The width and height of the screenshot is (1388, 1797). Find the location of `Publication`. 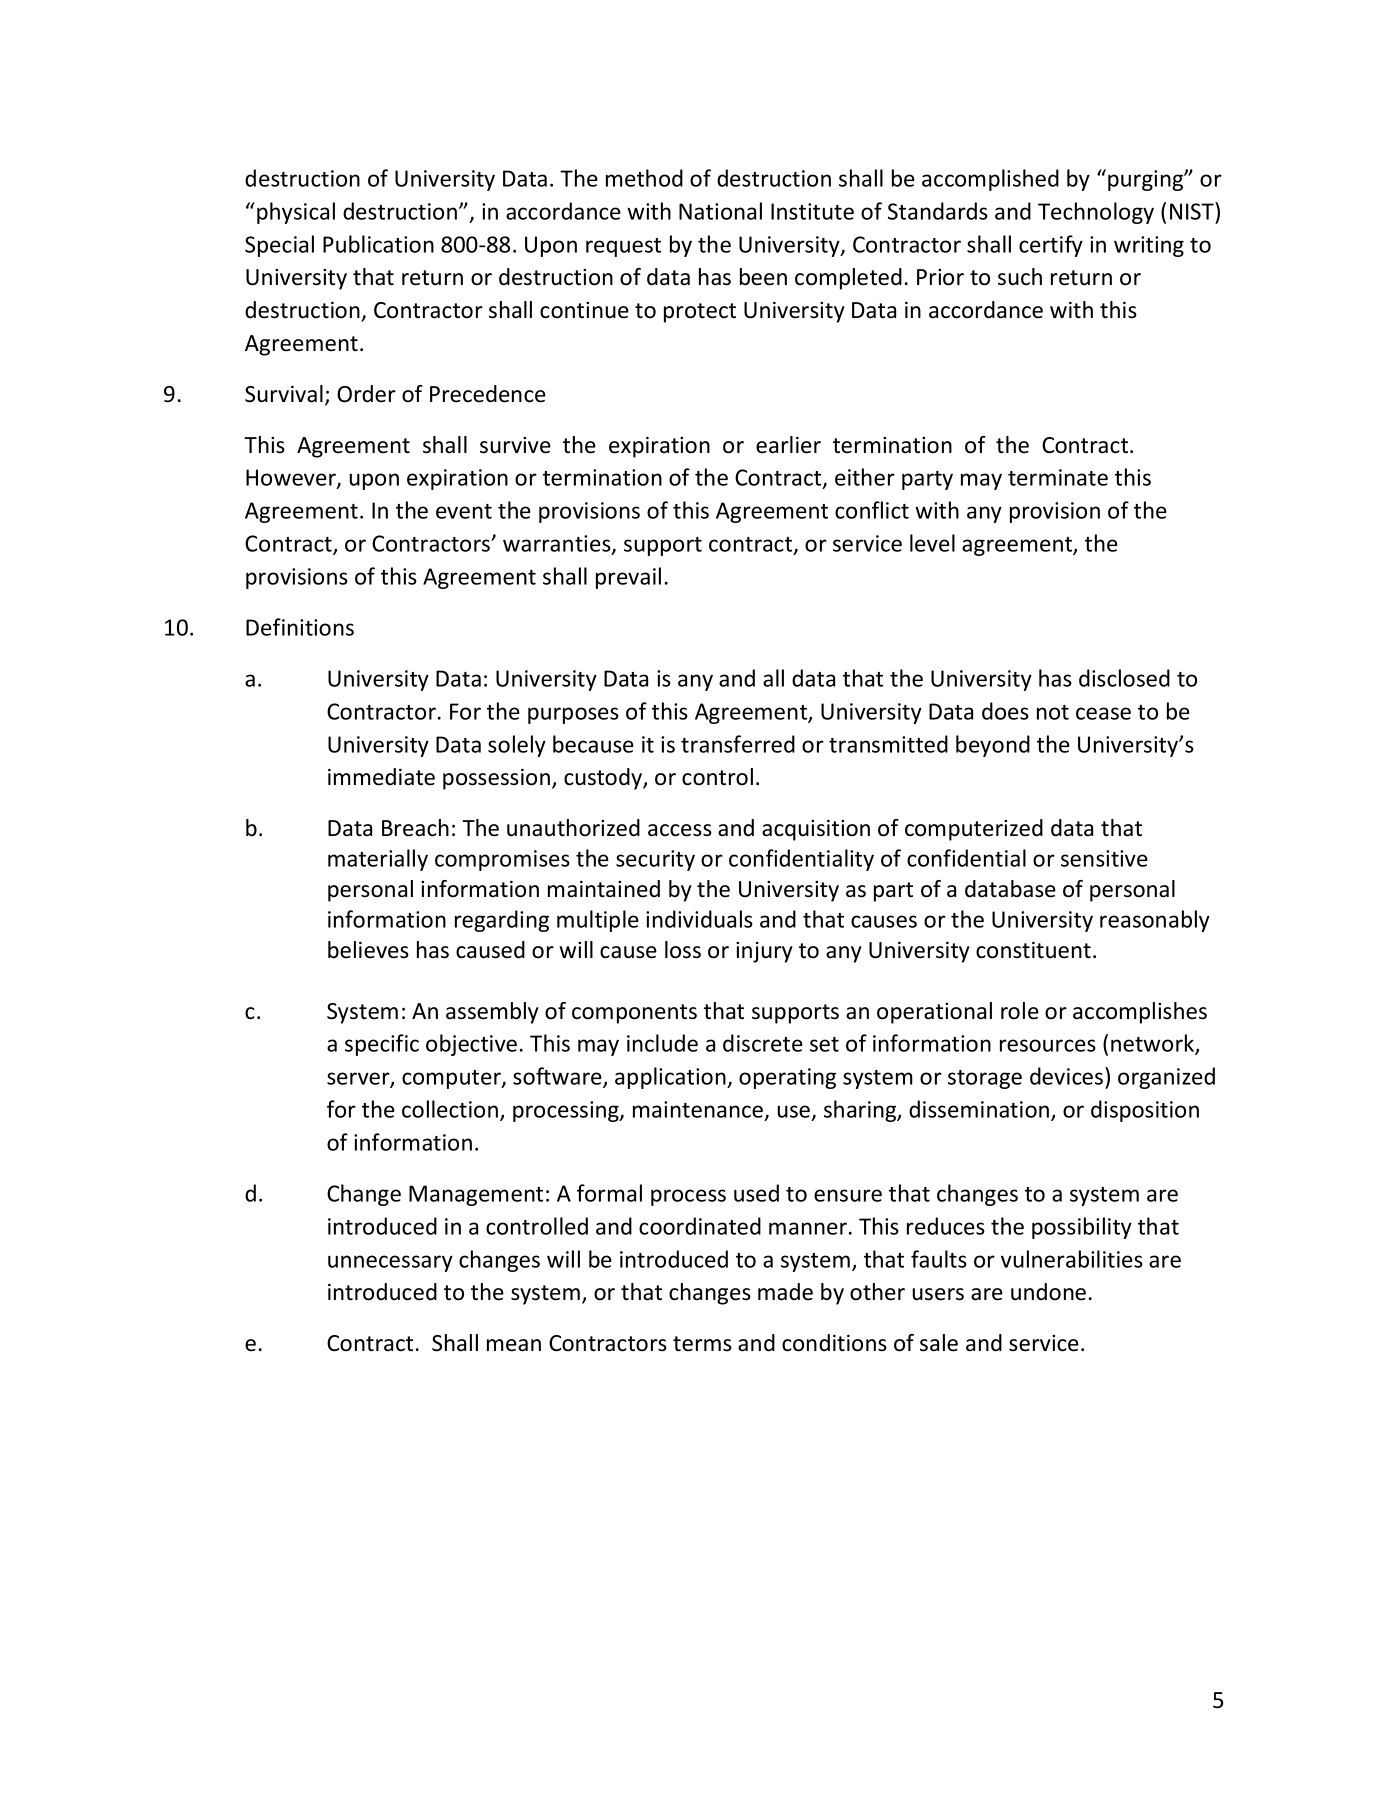

Publication is located at coordinates (378, 244).
